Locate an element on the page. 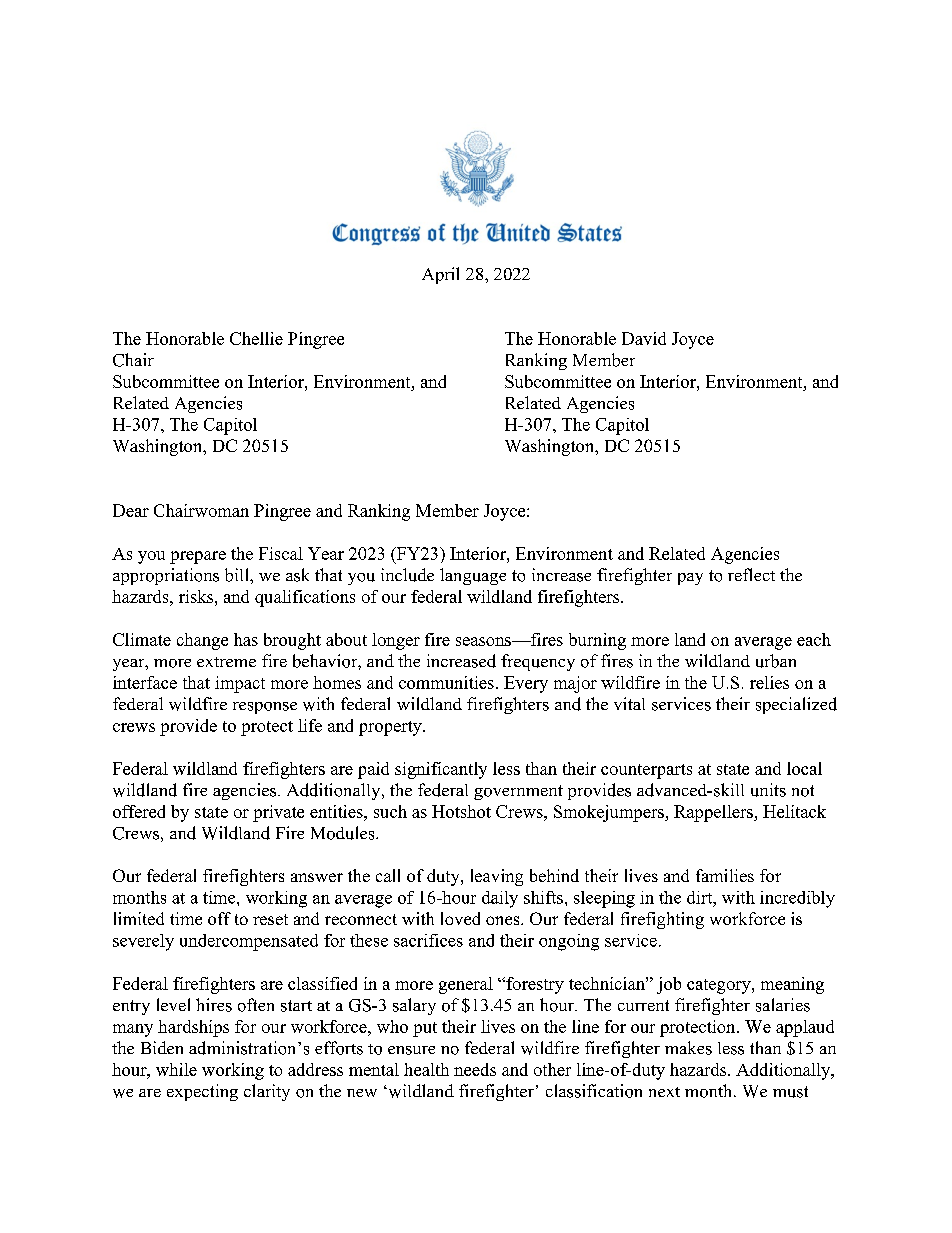 This document has height=1233, width=952. reflect is located at coordinates (751, 574).
